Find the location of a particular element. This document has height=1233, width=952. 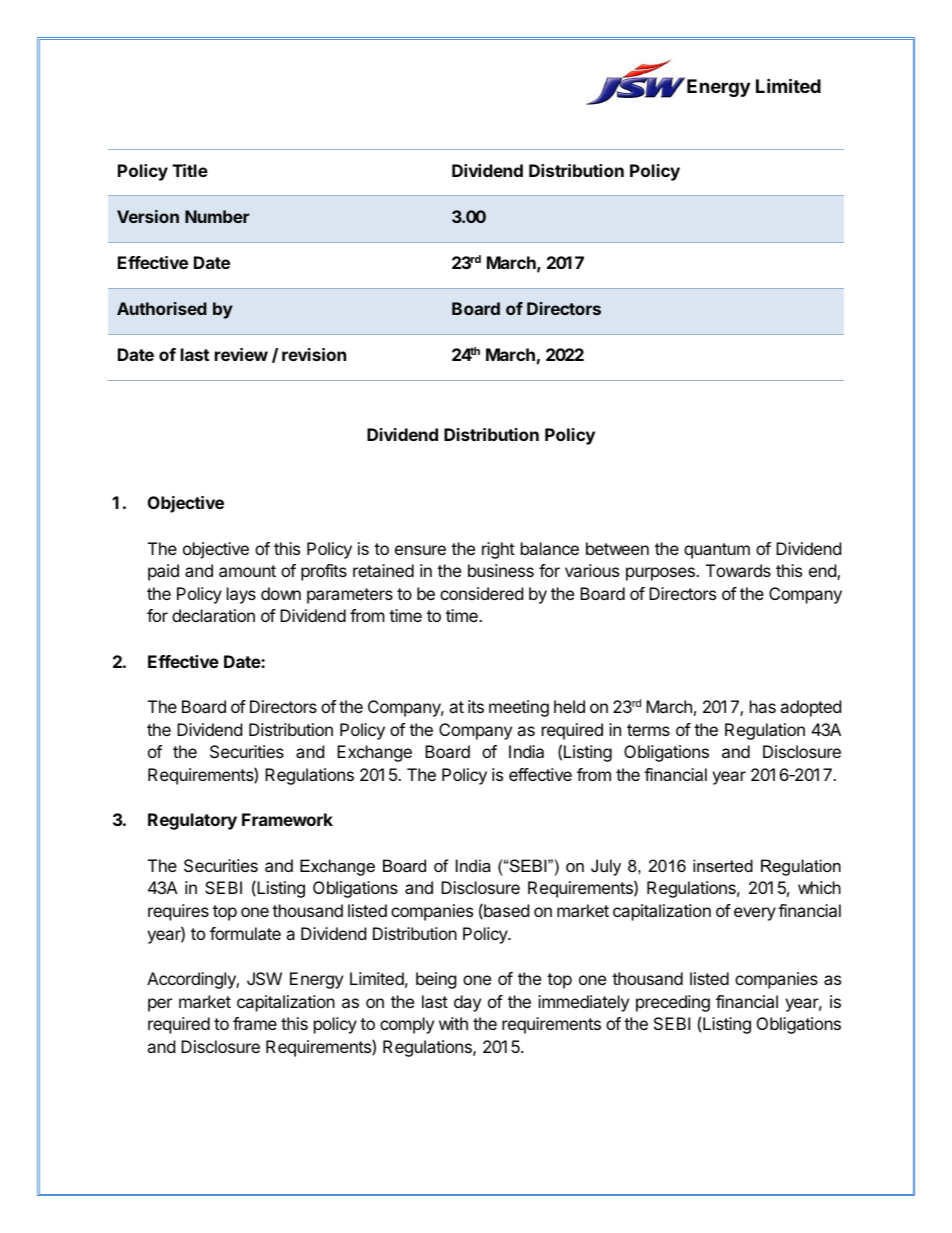

revision is located at coordinates (314, 354).
